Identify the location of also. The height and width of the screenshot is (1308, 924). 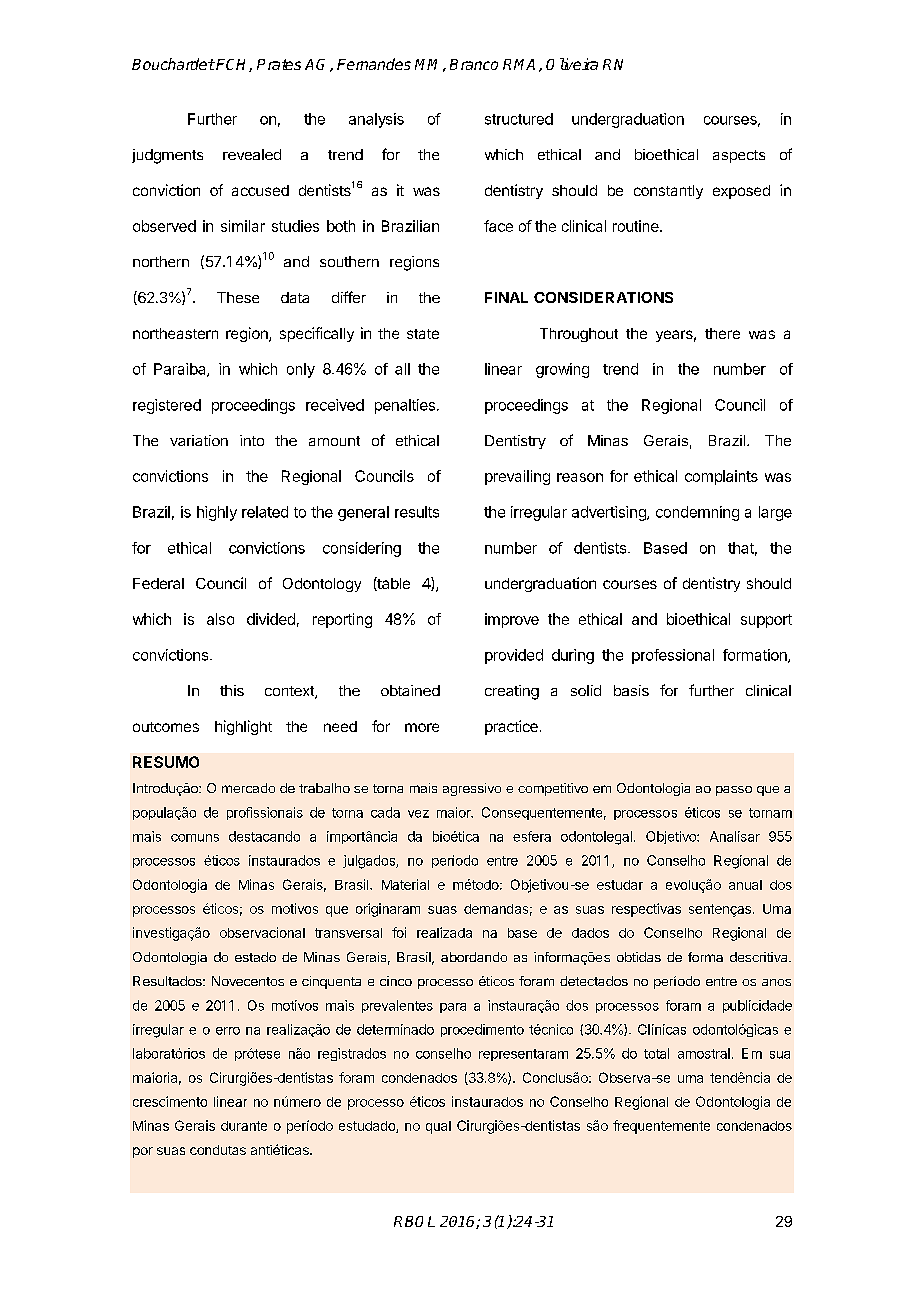
(220, 619).
